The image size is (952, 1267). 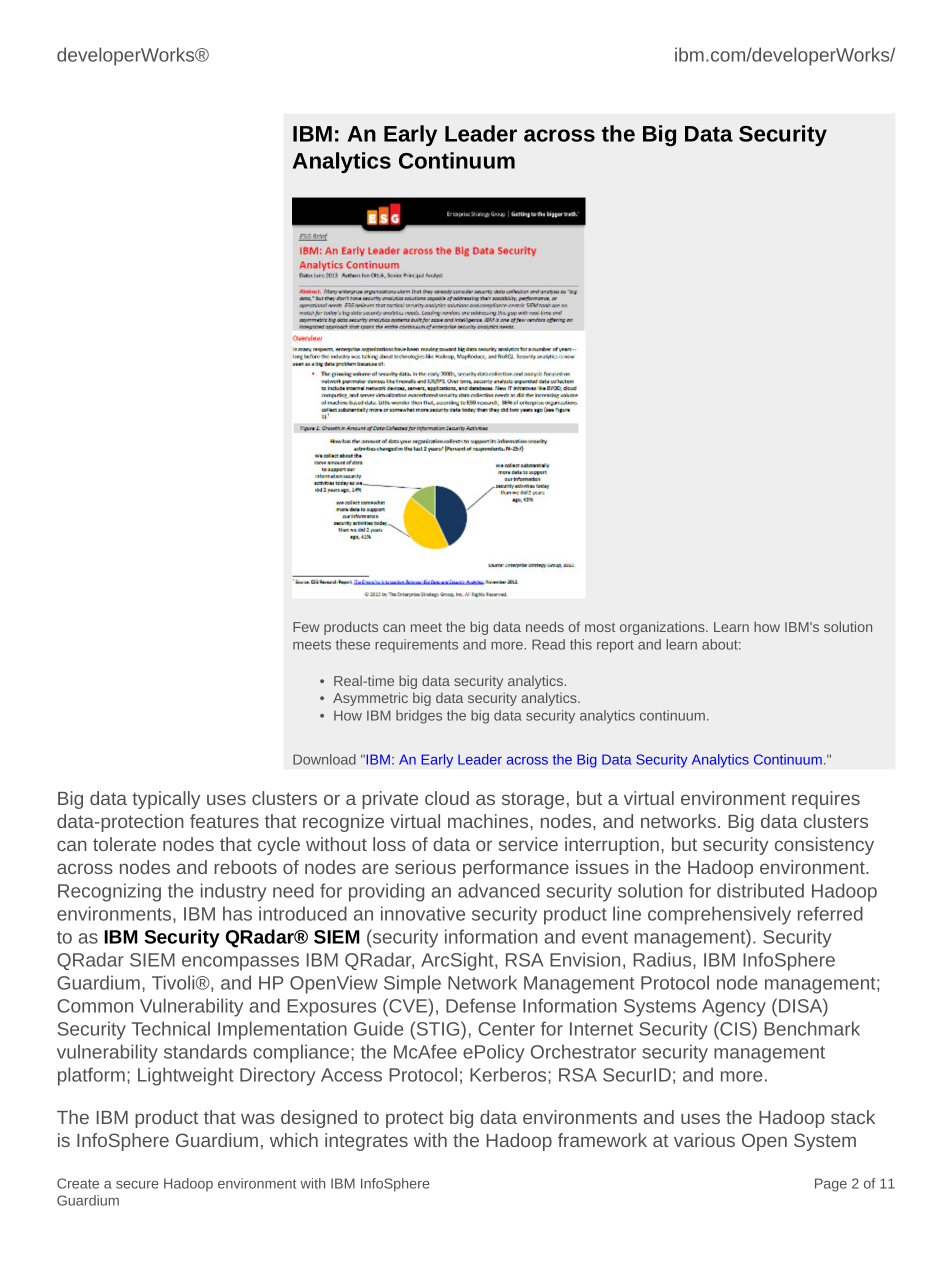 What do you see at coordinates (237, 913) in the page?
I see `has` at bounding box center [237, 913].
